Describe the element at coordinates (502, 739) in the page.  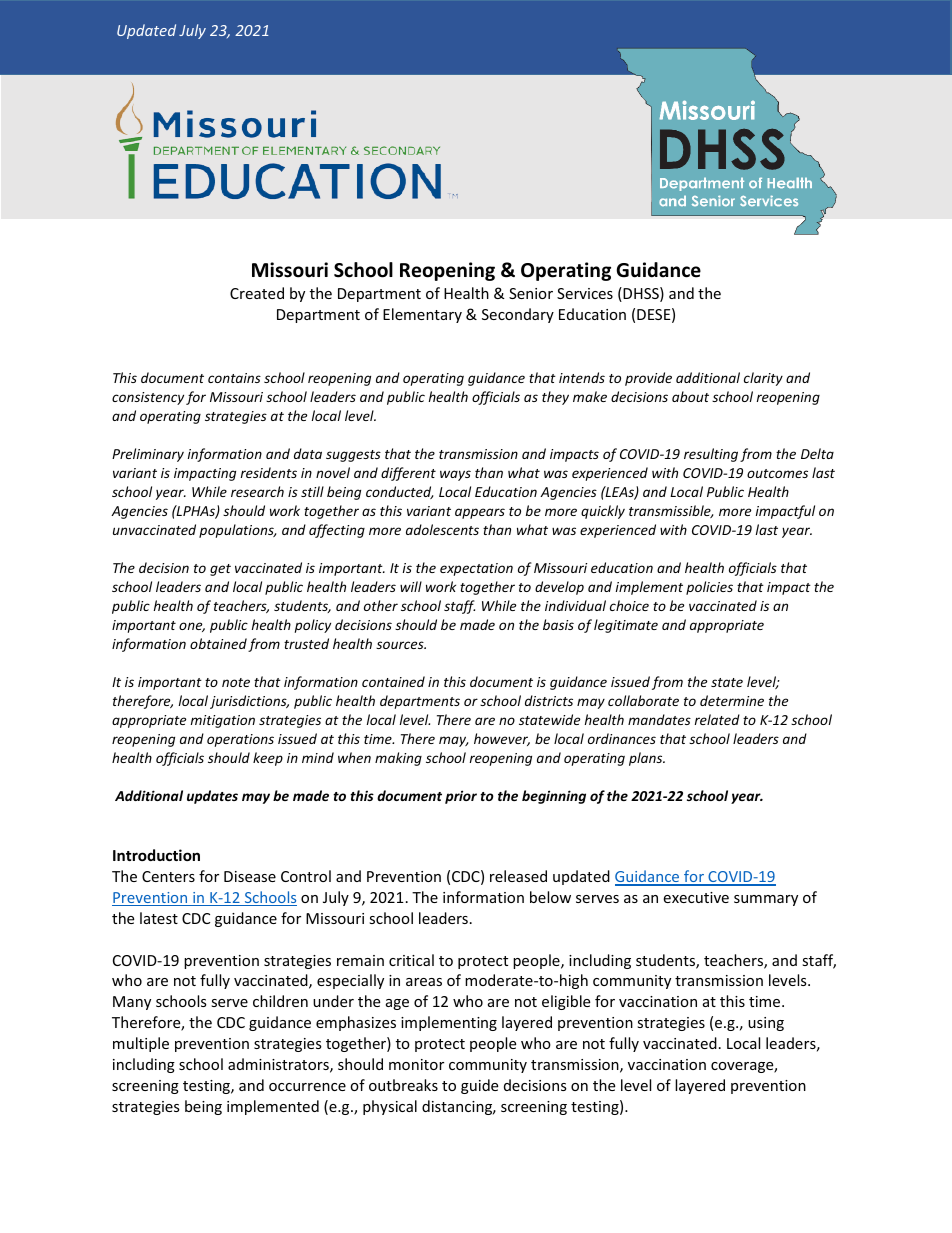
I see `however` at that location.
